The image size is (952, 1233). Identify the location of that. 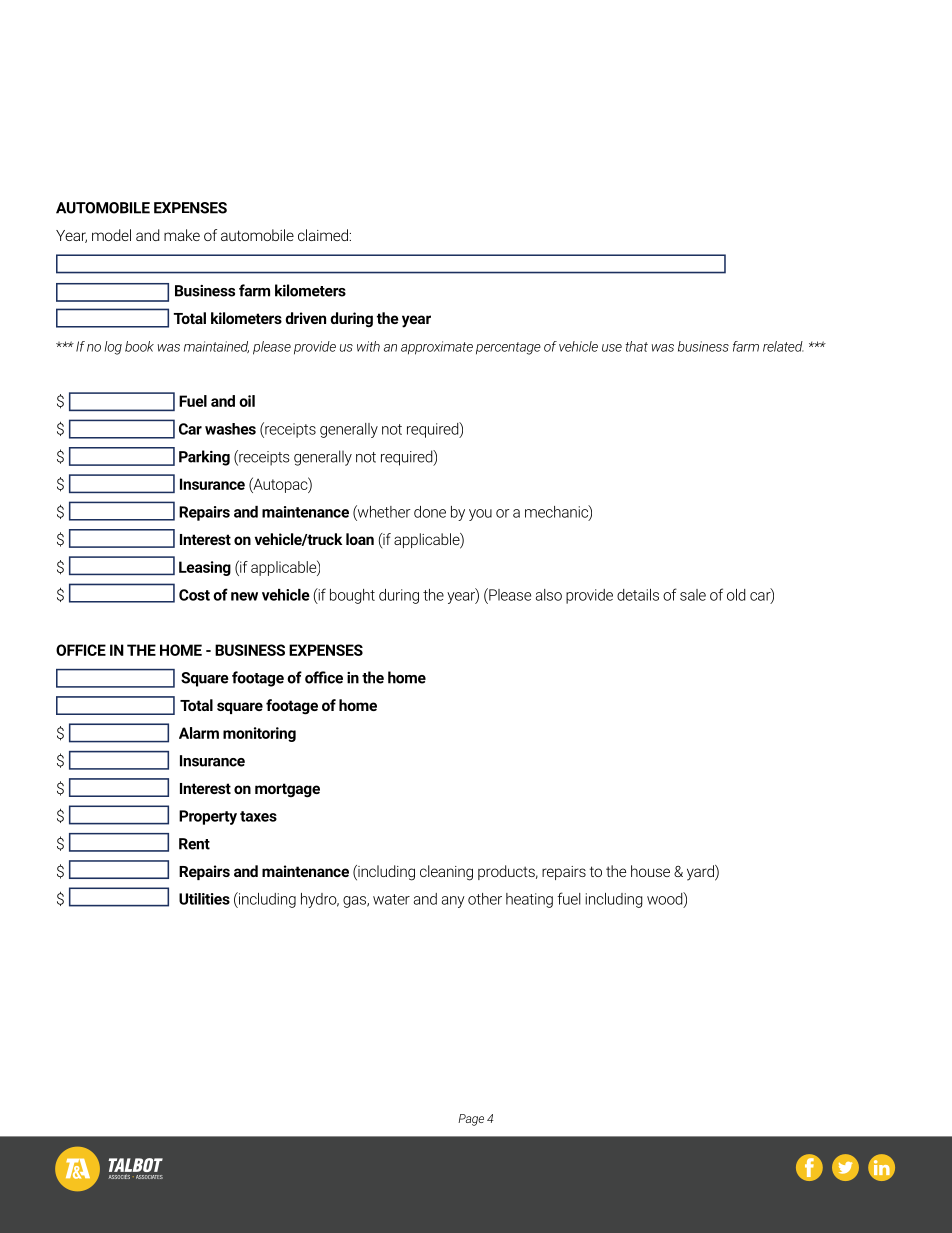
(636, 346).
